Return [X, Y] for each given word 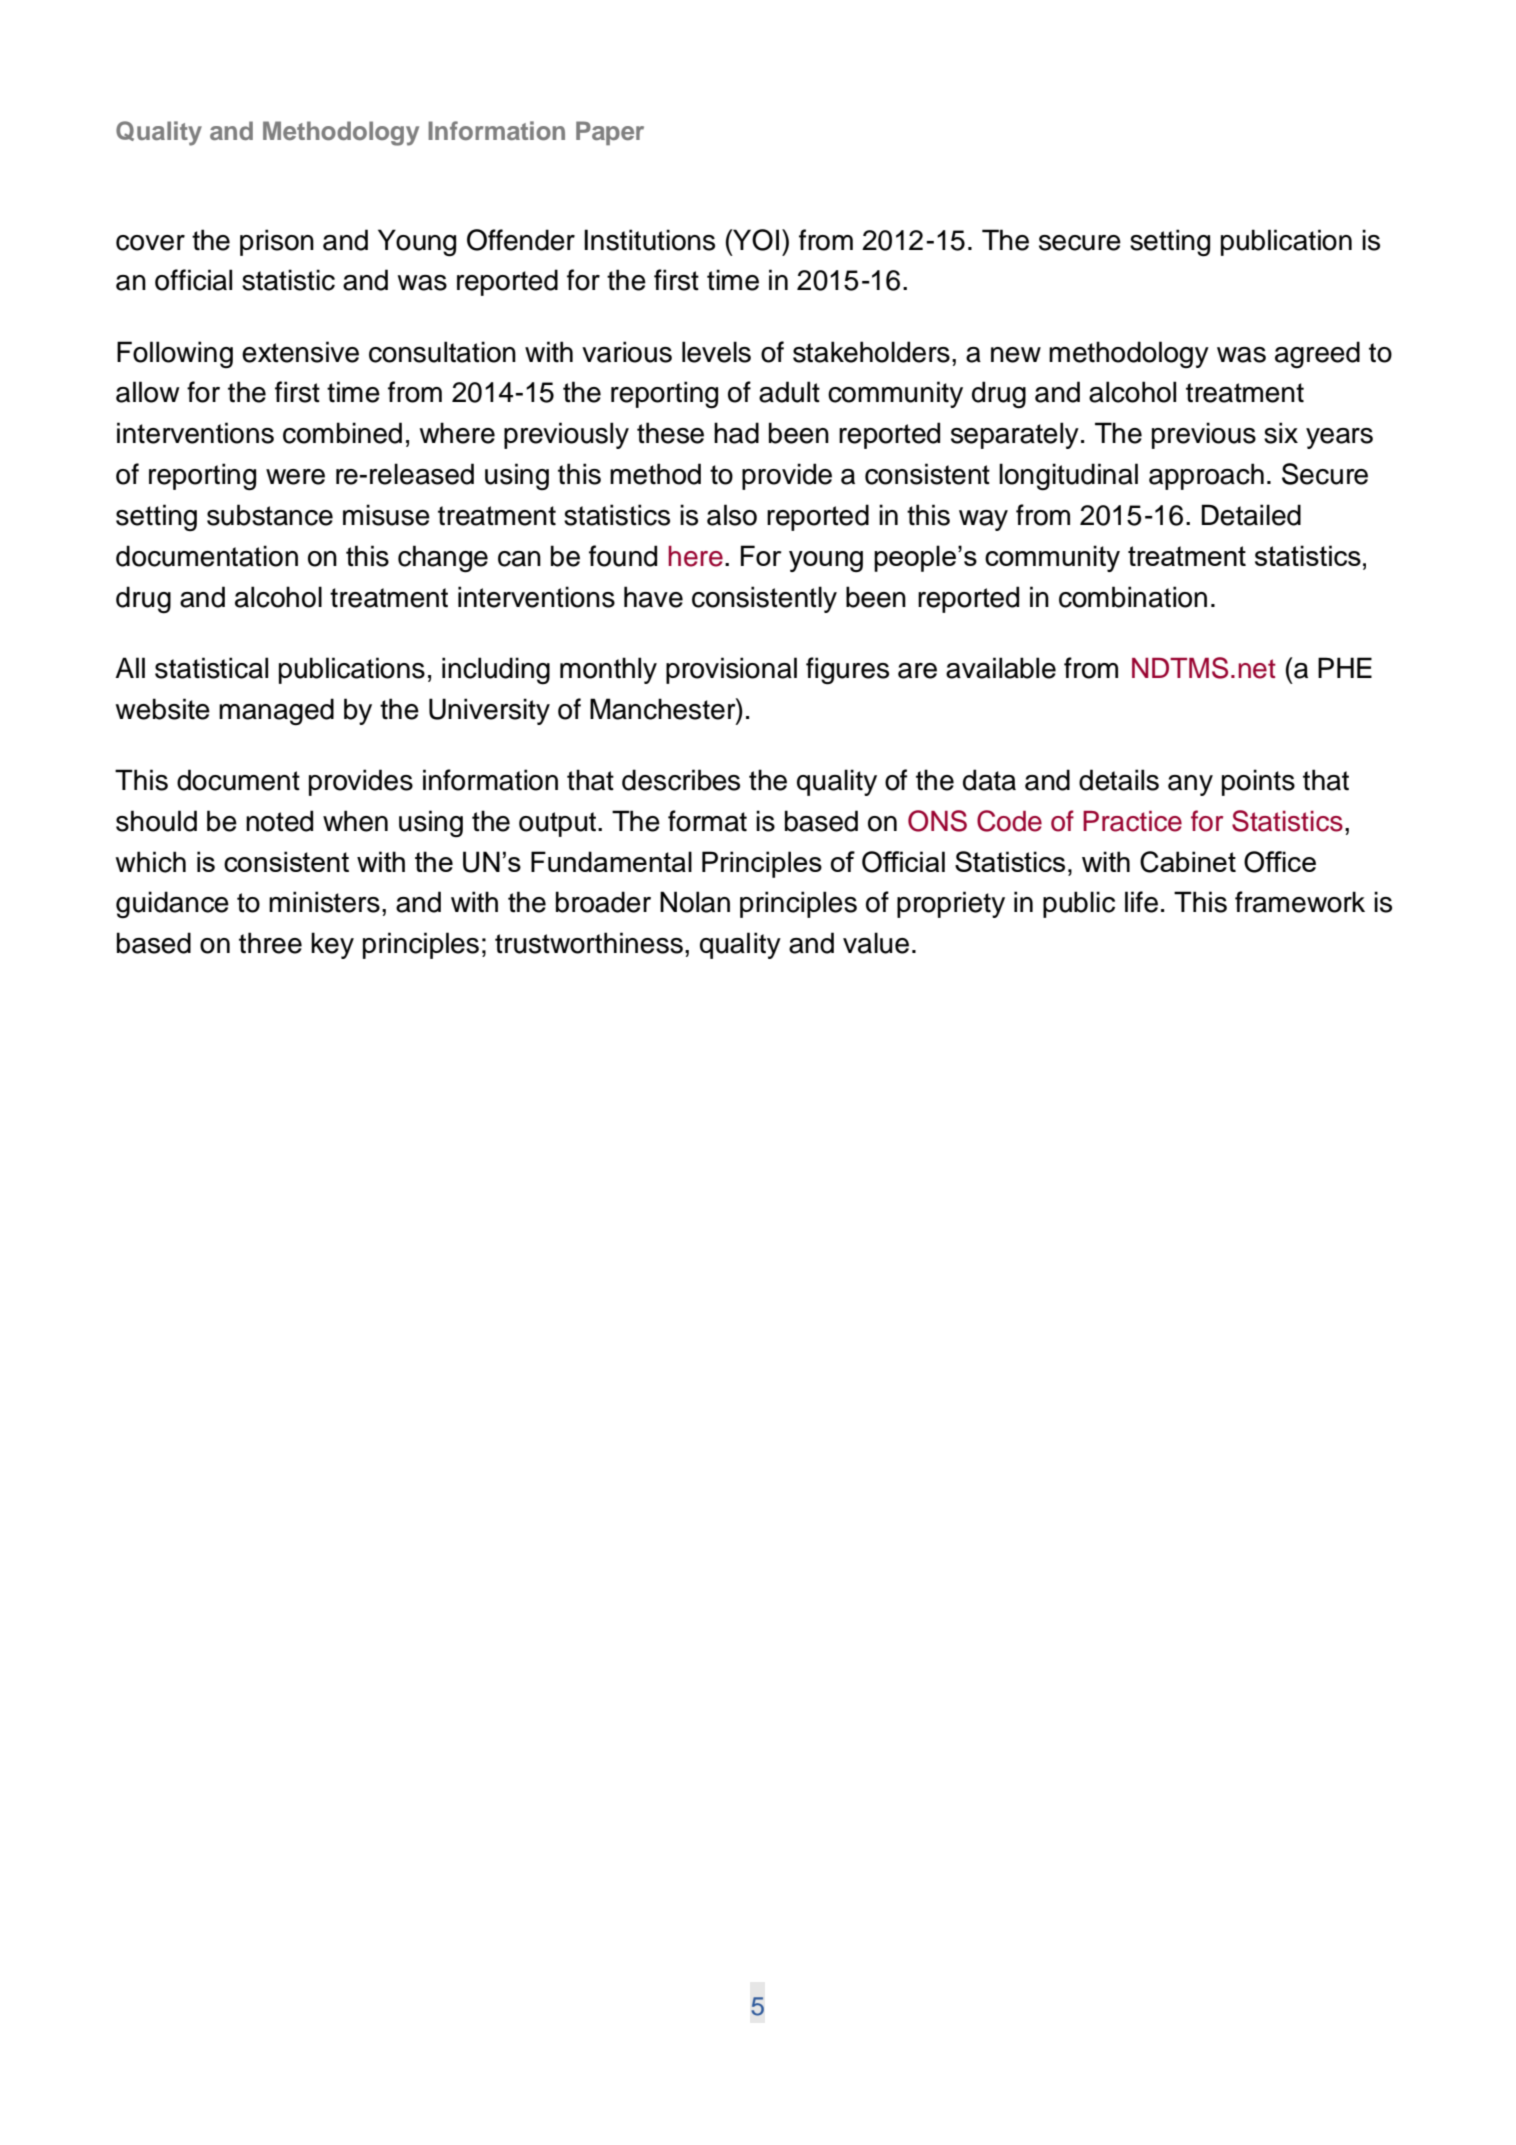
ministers [324, 902]
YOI [755, 240]
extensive [300, 352]
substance [270, 515]
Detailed [1251, 515]
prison [277, 242]
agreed [1317, 355]
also [732, 515]
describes [681, 780]
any [1190, 785]
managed [276, 712]
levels [716, 352]
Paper [610, 133]
